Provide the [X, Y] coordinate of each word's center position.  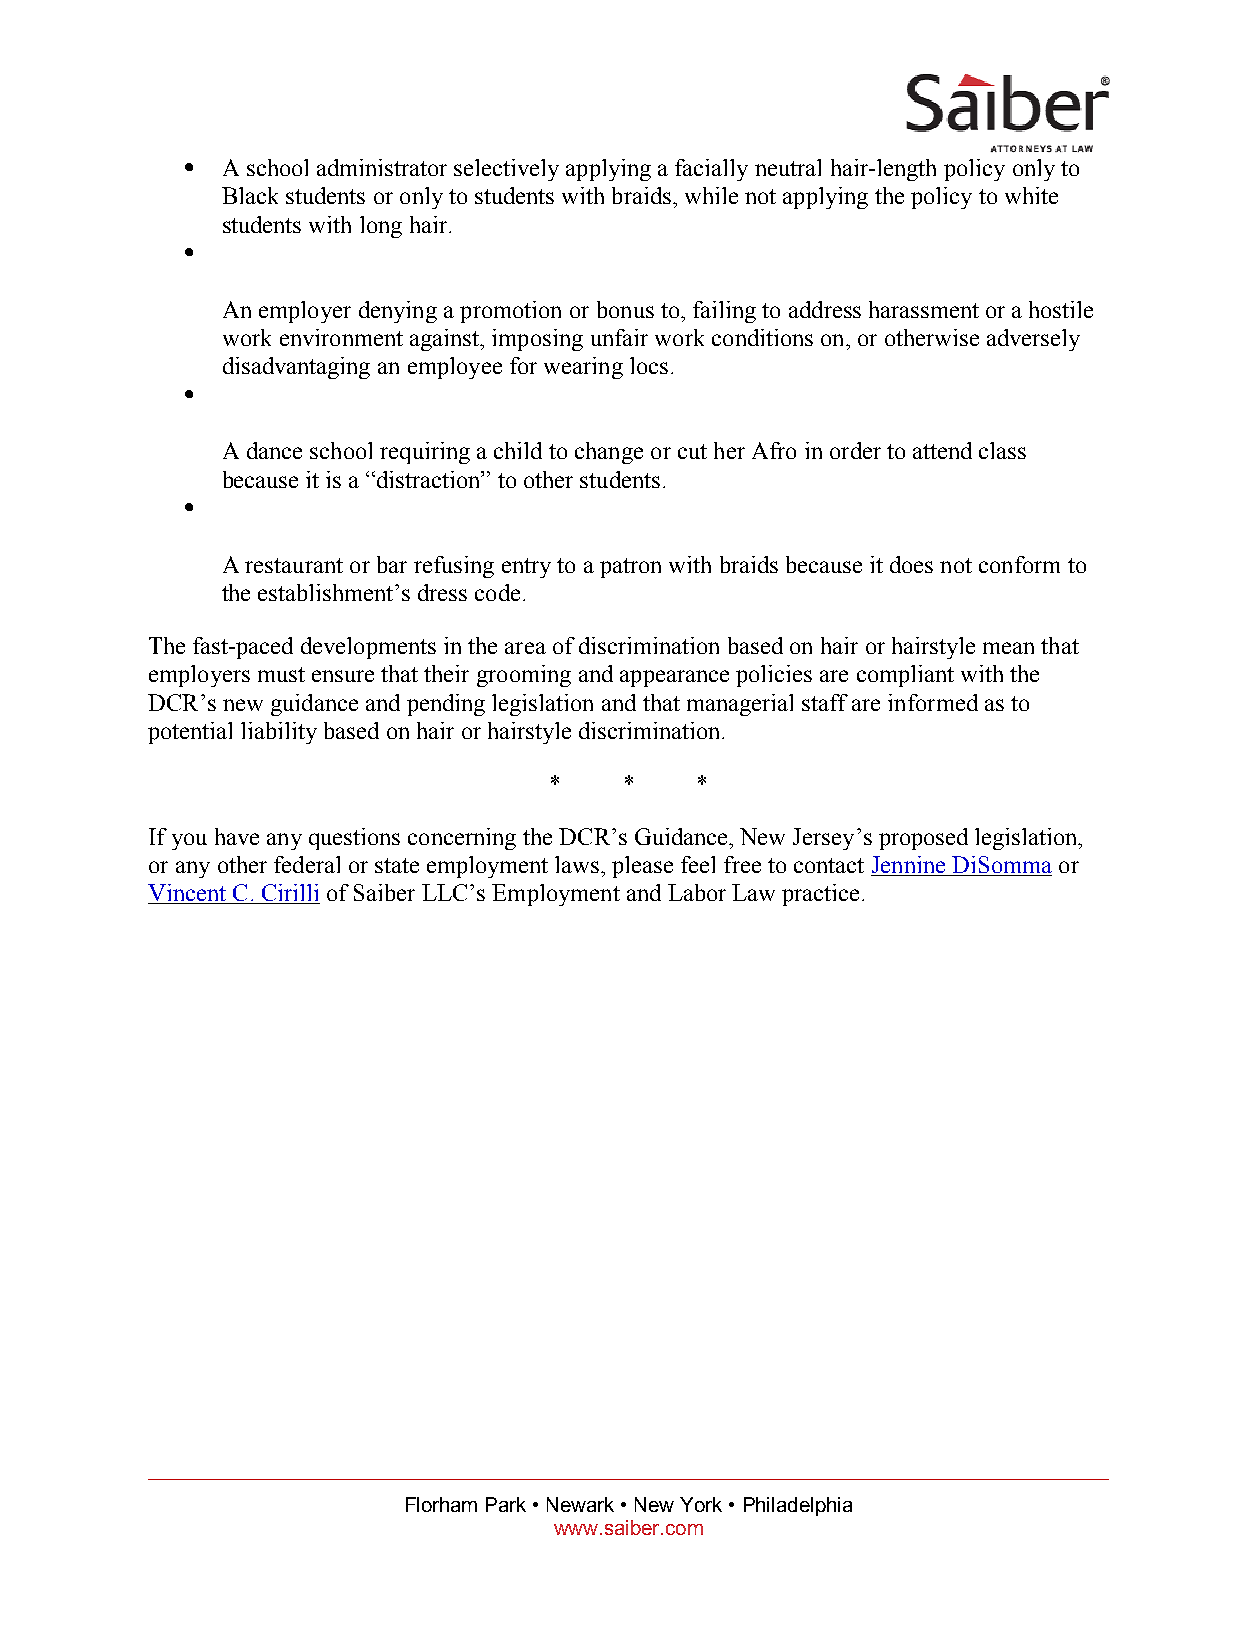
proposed [923, 839]
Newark [580, 1504]
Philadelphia [798, 1506]
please [642, 867]
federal [307, 864]
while [711, 195]
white [1031, 195]
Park [506, 1504]
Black [250, 195]
